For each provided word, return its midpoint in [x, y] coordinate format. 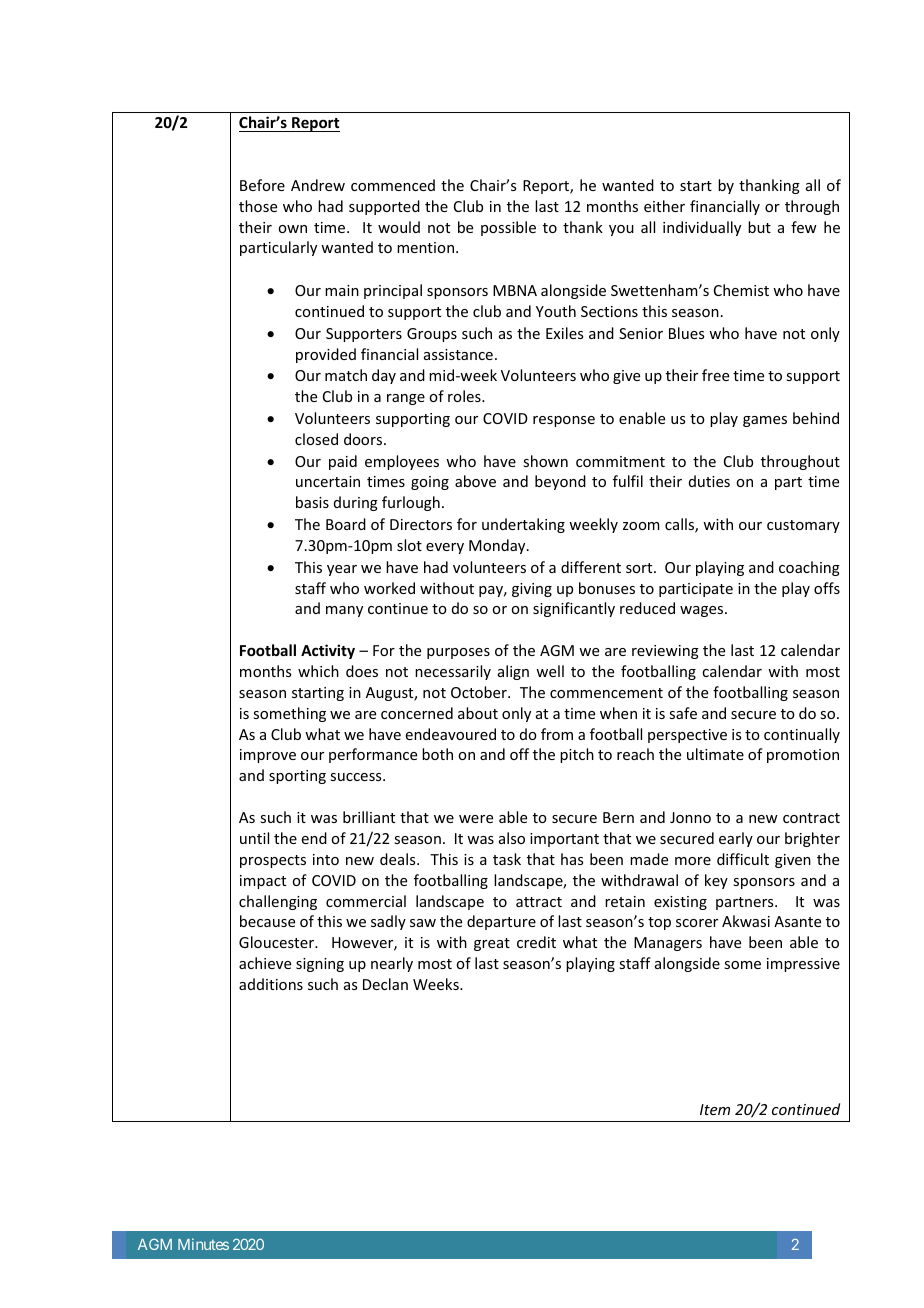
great [492, 944]
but [759, 227]
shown [545, 461]
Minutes [203, 1244]
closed [316, 439]
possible [508, 228]
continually [802, 735]
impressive [803, 965]
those [258, 206]
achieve [265, 963]
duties [709, 481]
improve [268, 756]
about [478, 713]
